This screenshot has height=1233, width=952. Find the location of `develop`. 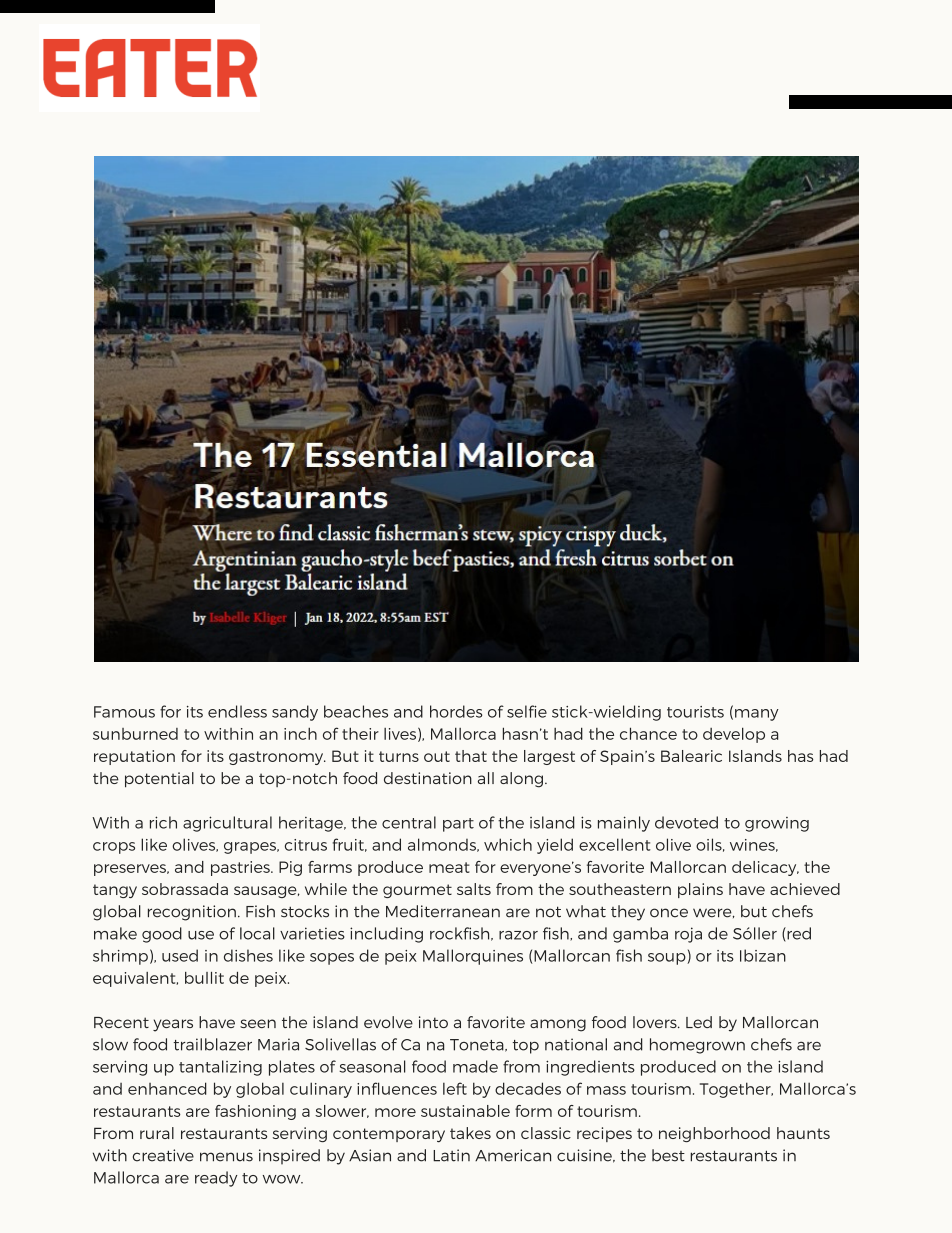

develop is located at coordinates (734, 735).
